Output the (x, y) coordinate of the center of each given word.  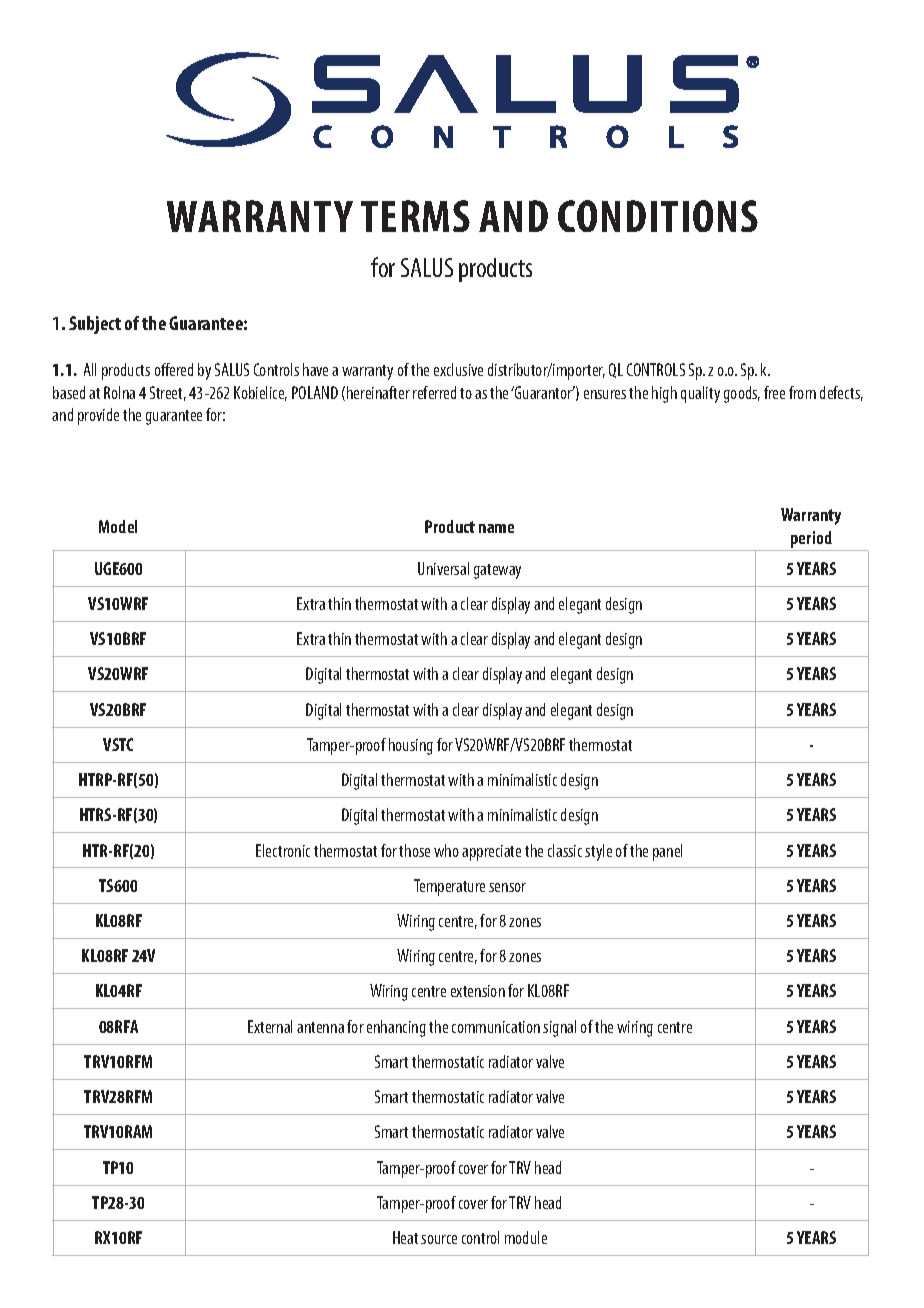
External (270, 1026)
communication (496, 1027)
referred (434, 392)
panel (667, 852)
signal (559, 1028)
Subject (95, 325)
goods (742, 394)
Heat (405, 1237)
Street (168, 393)
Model (118, 526)
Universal (443, 568)
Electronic (283, 850)
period (811, 539)
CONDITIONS (658, 216)
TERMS (415, 216)
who (446, 850)
